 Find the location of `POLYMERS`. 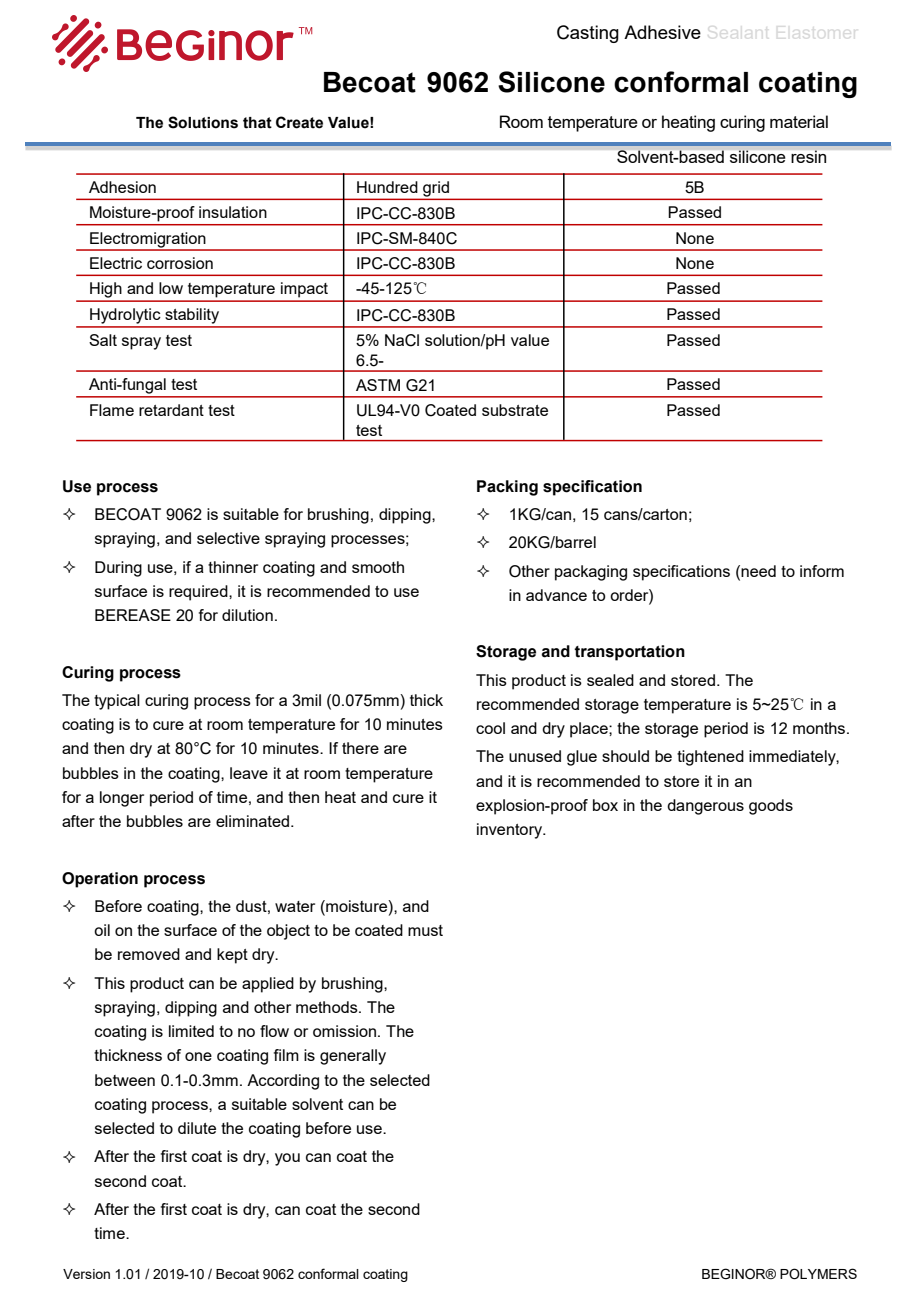

POLYMERS is located at coordinates (818, 1274).
